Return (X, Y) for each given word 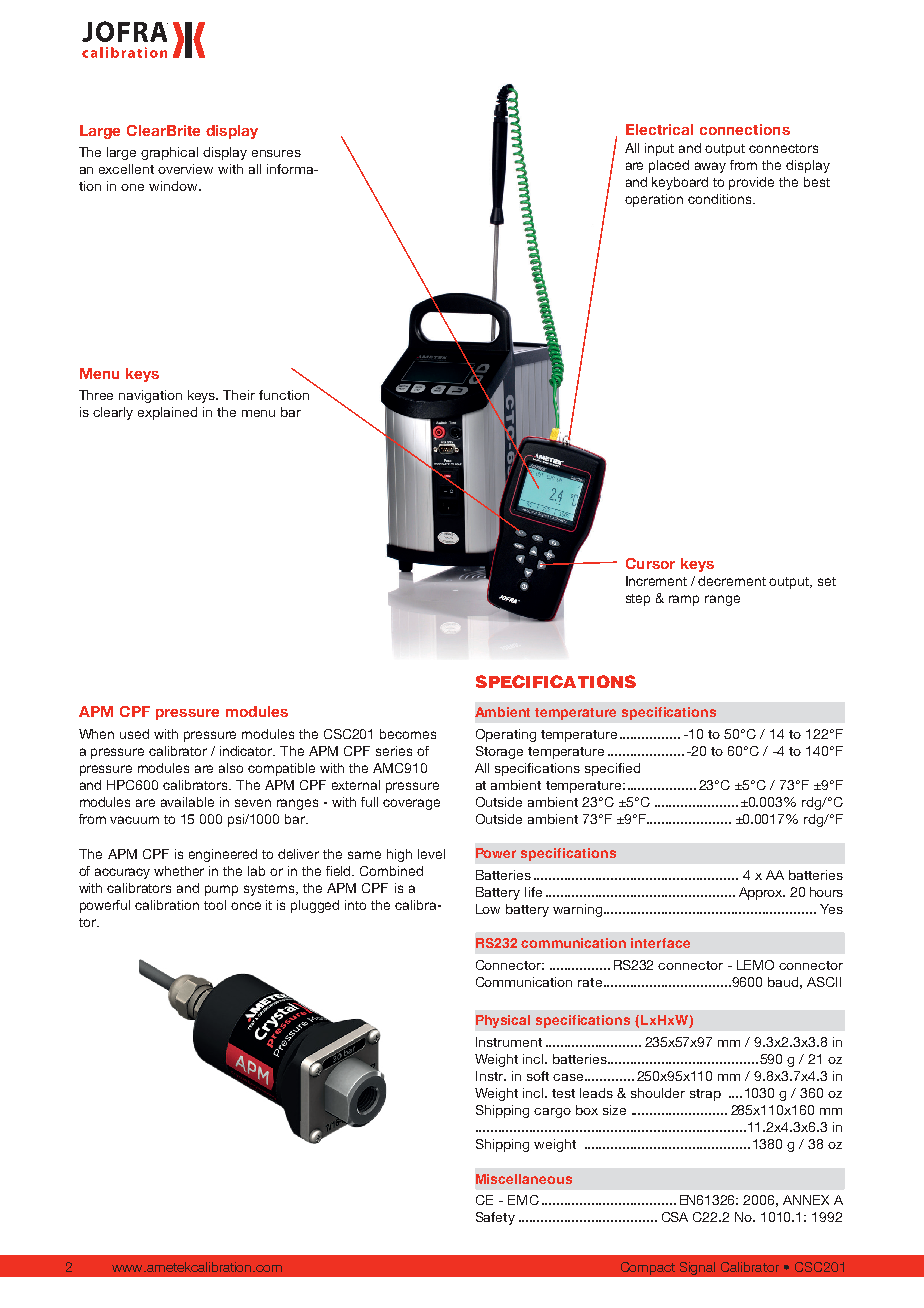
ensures (276, 153)
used (134, 734)
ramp (684, 600)
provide (751, 183)
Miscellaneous (524, 1179)
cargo (552, 1113)
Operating (506, 735)
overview (185, 169)
